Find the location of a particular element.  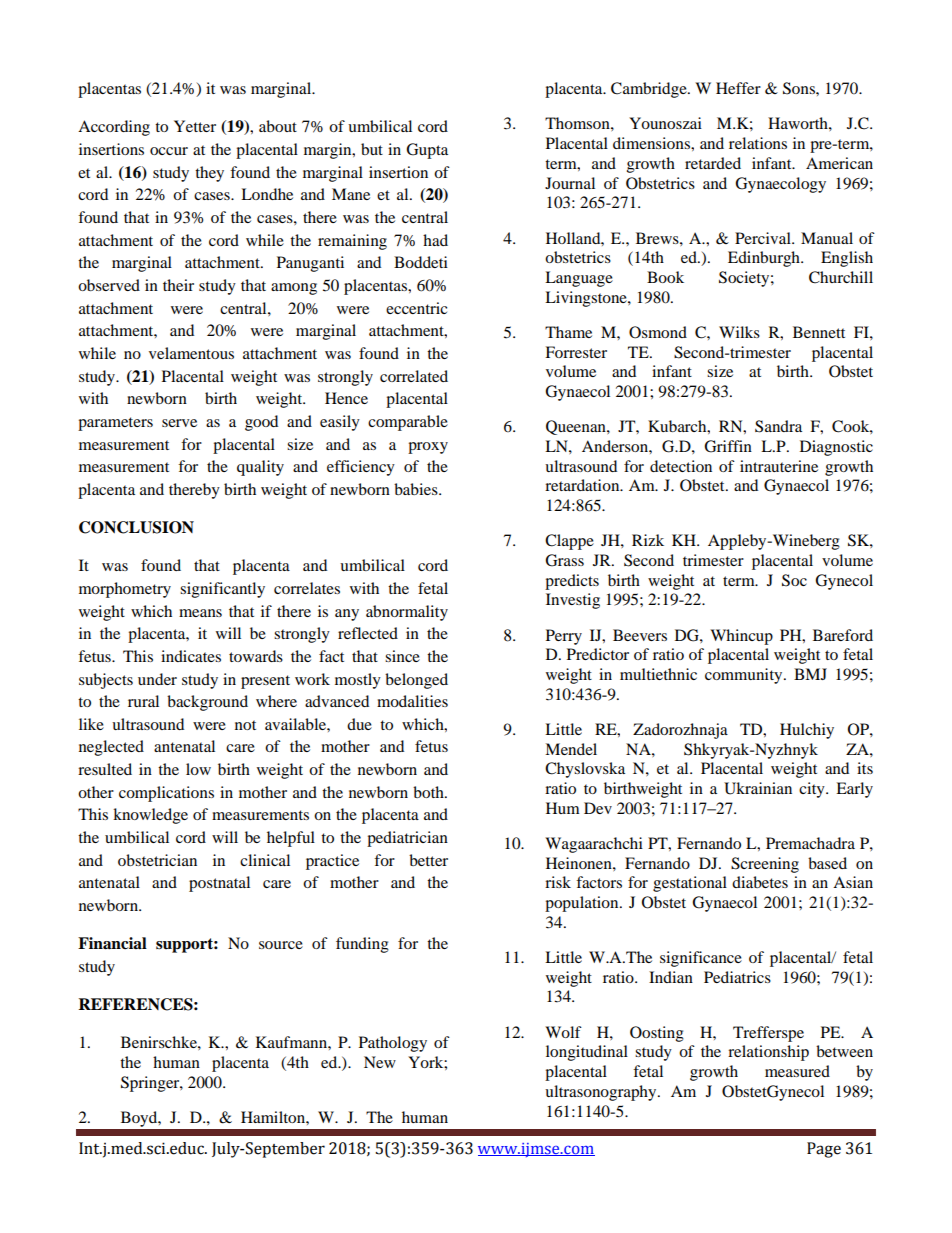

Wilks is located at coordinates (739, 332).
